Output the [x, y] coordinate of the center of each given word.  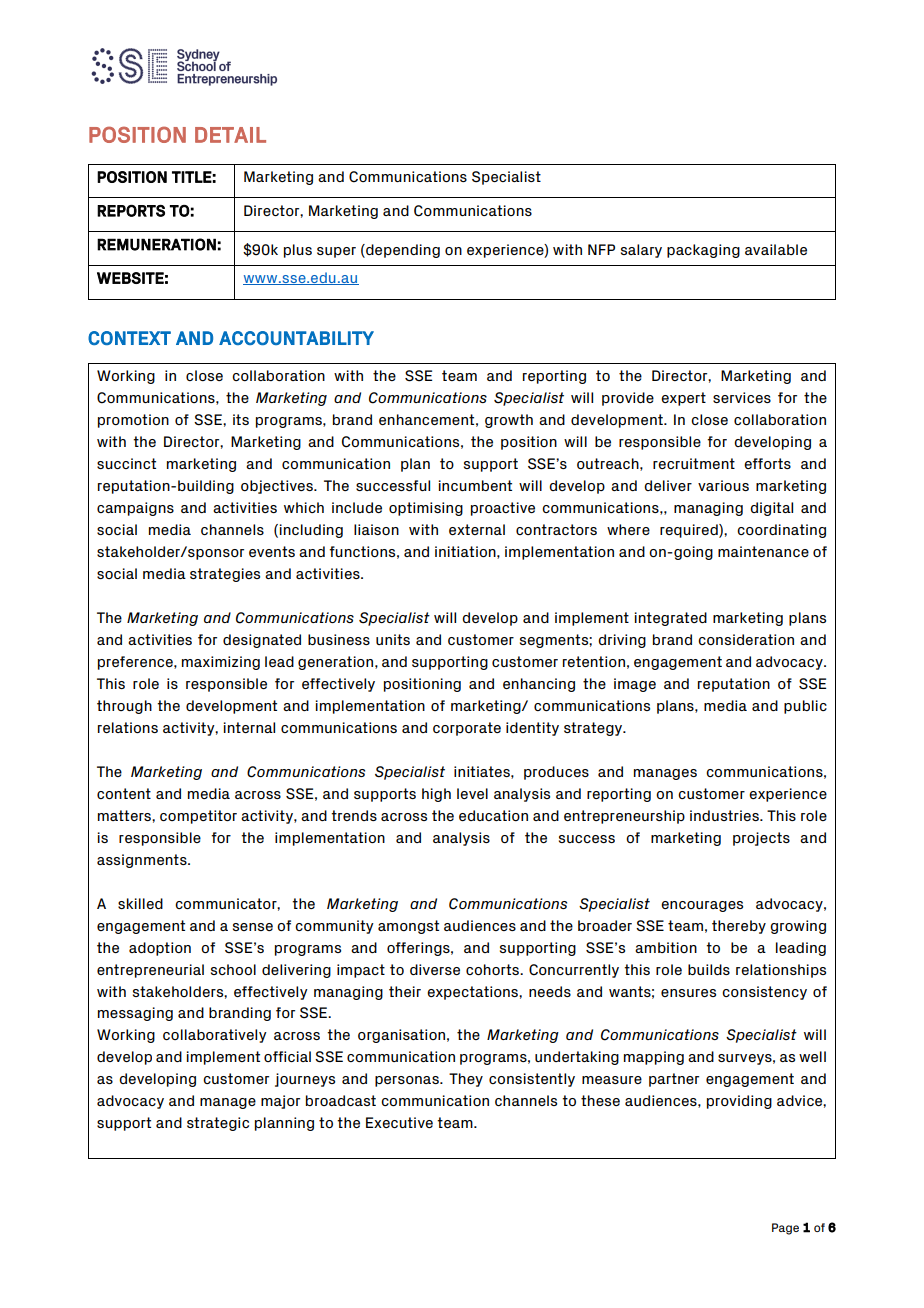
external [477, 529]
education [493, 815]
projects [761, 839]
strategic [218, 1124]
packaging [703, 251]
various [723, 485]
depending [402, 251]
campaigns [135, 509]
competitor [198, 817]
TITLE [192, 177]
